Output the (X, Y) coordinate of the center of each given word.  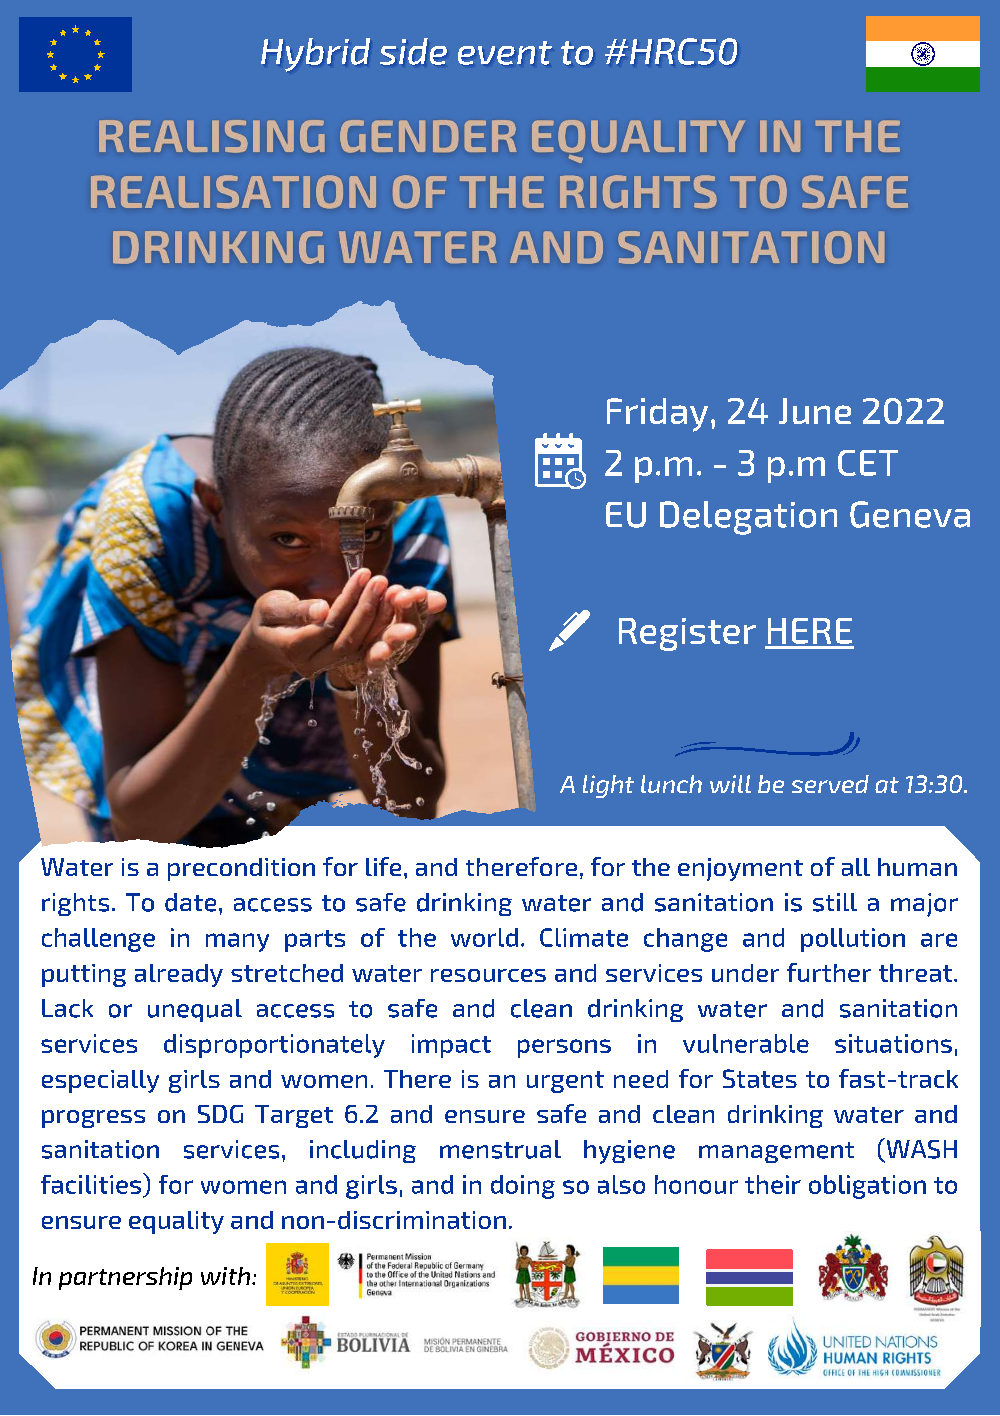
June (815, 411)
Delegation (748, 518)
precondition (241, 869)
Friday (657, 415)
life (383, 866)
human (917, 867)
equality (176, 1222)
